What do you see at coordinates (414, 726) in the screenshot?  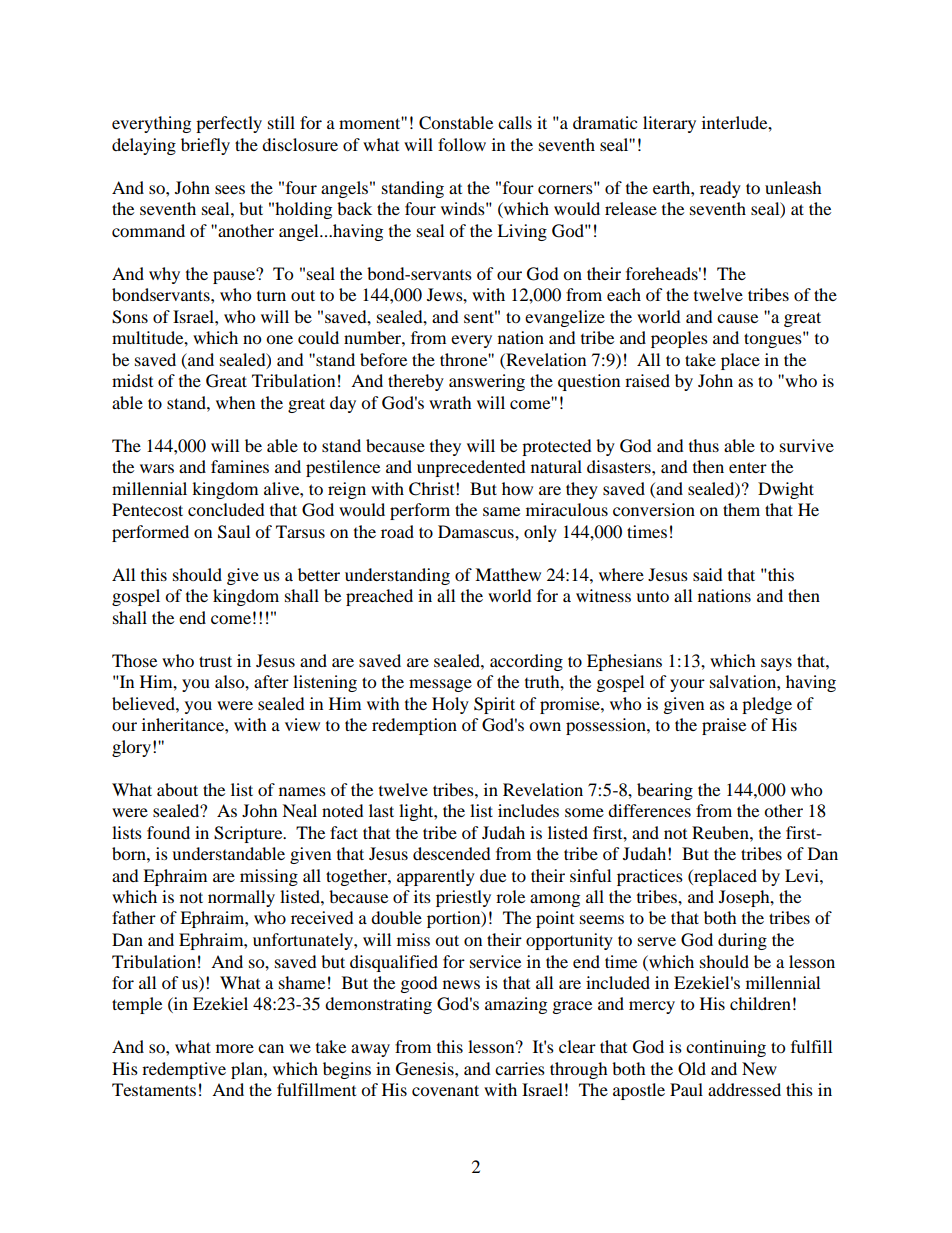 I see `redemption` at bounding box center [414, 726].
